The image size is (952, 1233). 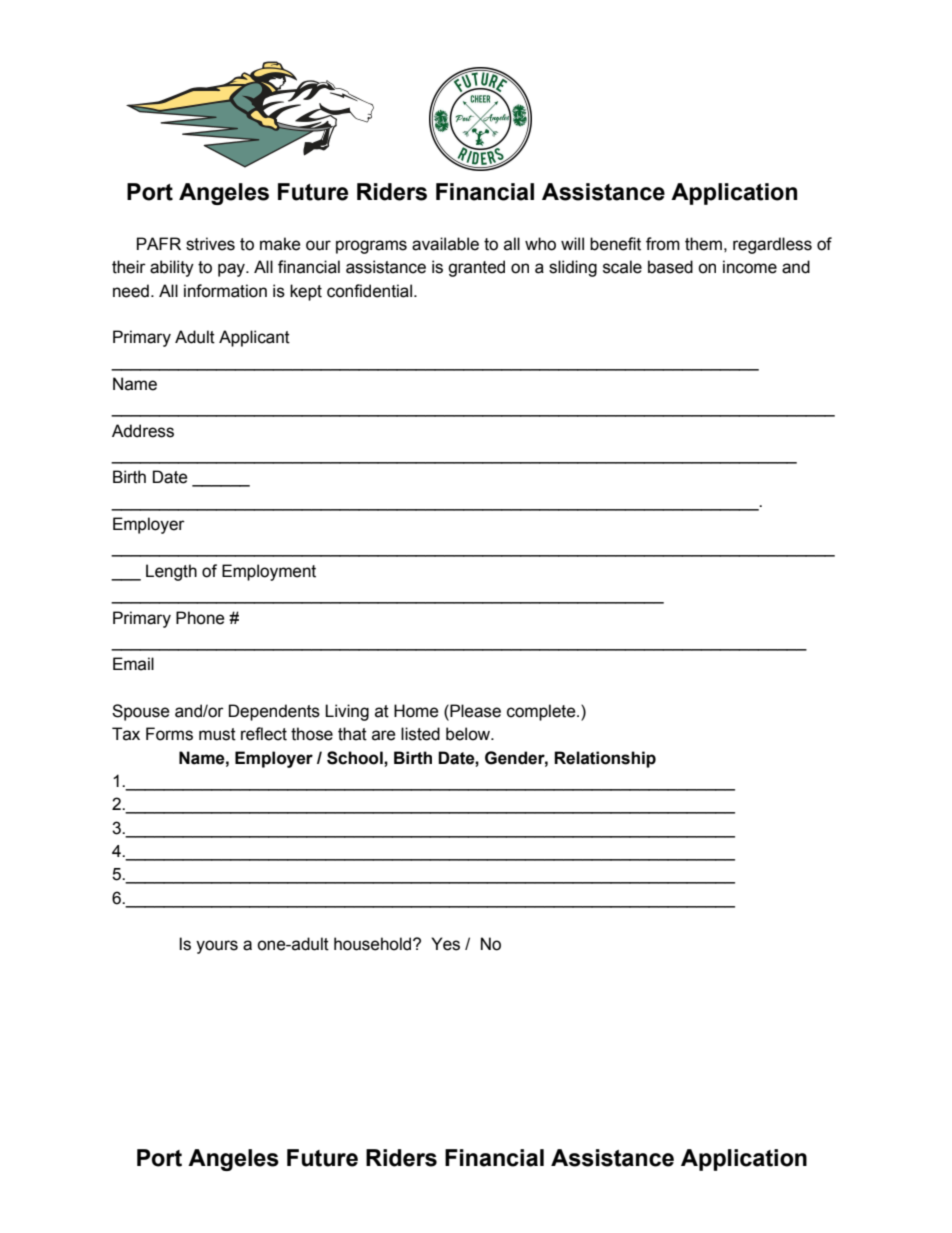 I want to click on Phone, so click(x=200, y=618).
